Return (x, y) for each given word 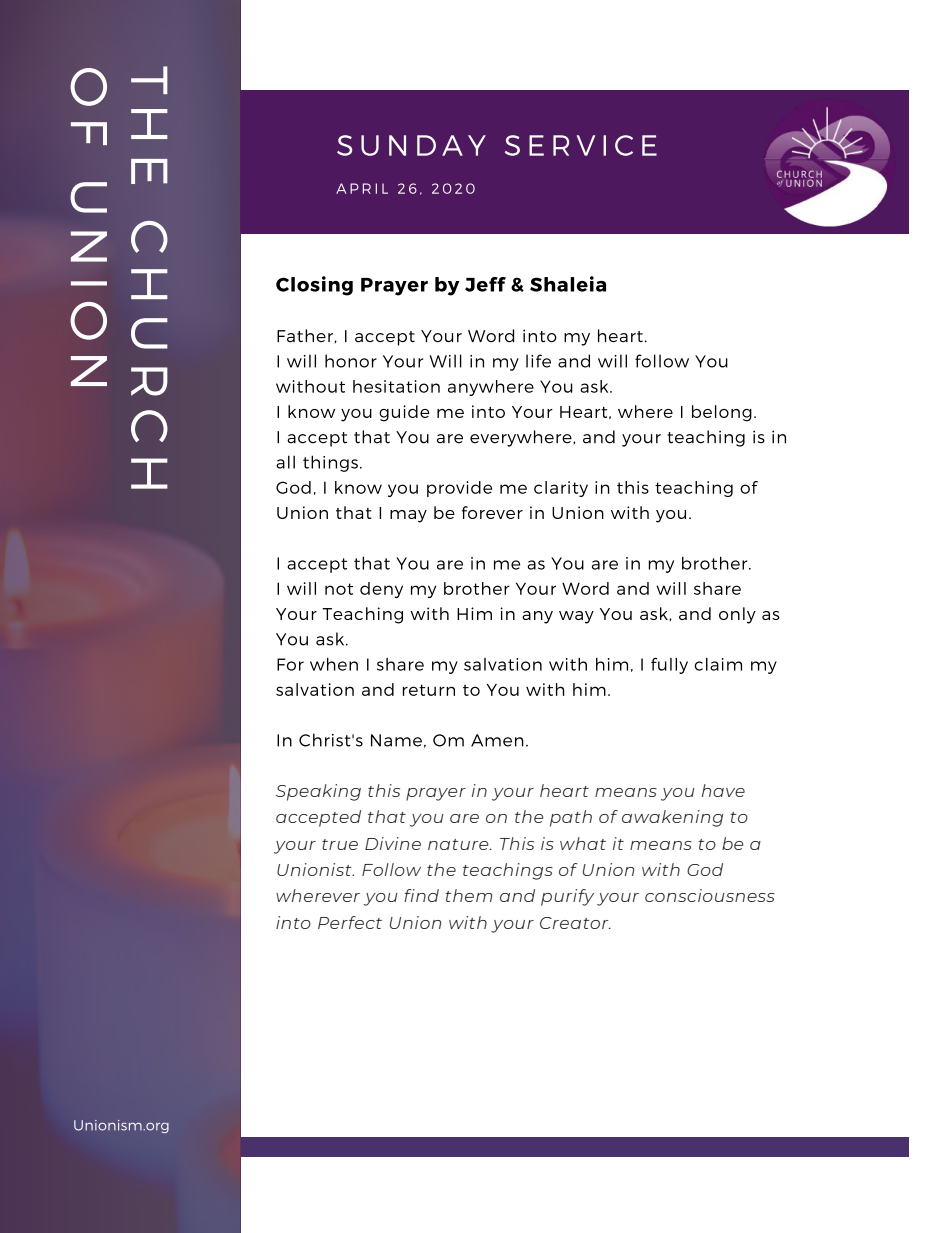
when (334, 664)
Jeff (485, 284)
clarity (561, 489)
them (468, 895)
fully (669, 666)
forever (492, 512)
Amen (497, 740)
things (330, 463)
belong (722, 413)
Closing (314, 286)
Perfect (350, 922)
